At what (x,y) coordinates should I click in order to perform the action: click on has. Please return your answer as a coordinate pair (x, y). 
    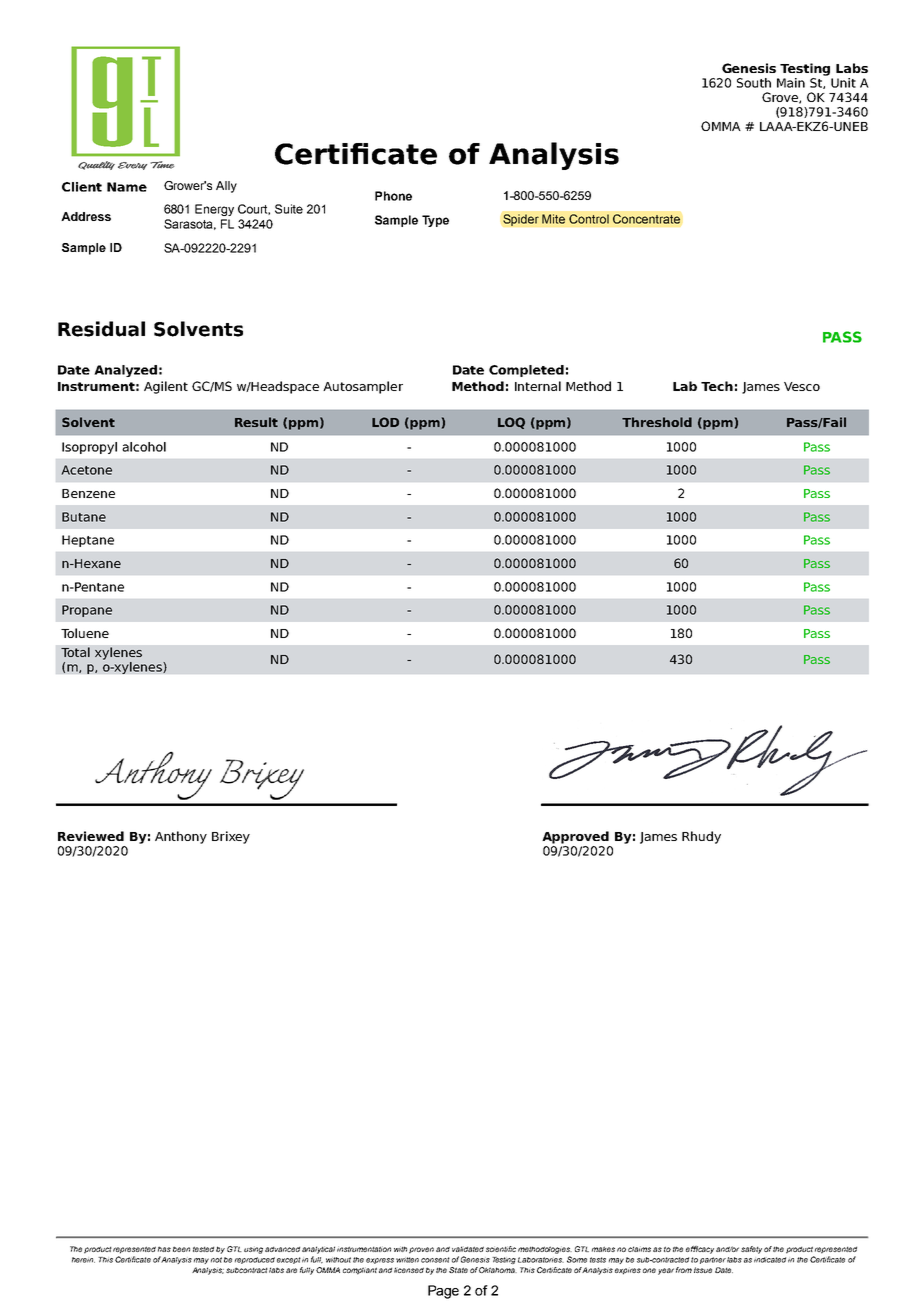
    Looking at the image, I should click on (164, 1249).
